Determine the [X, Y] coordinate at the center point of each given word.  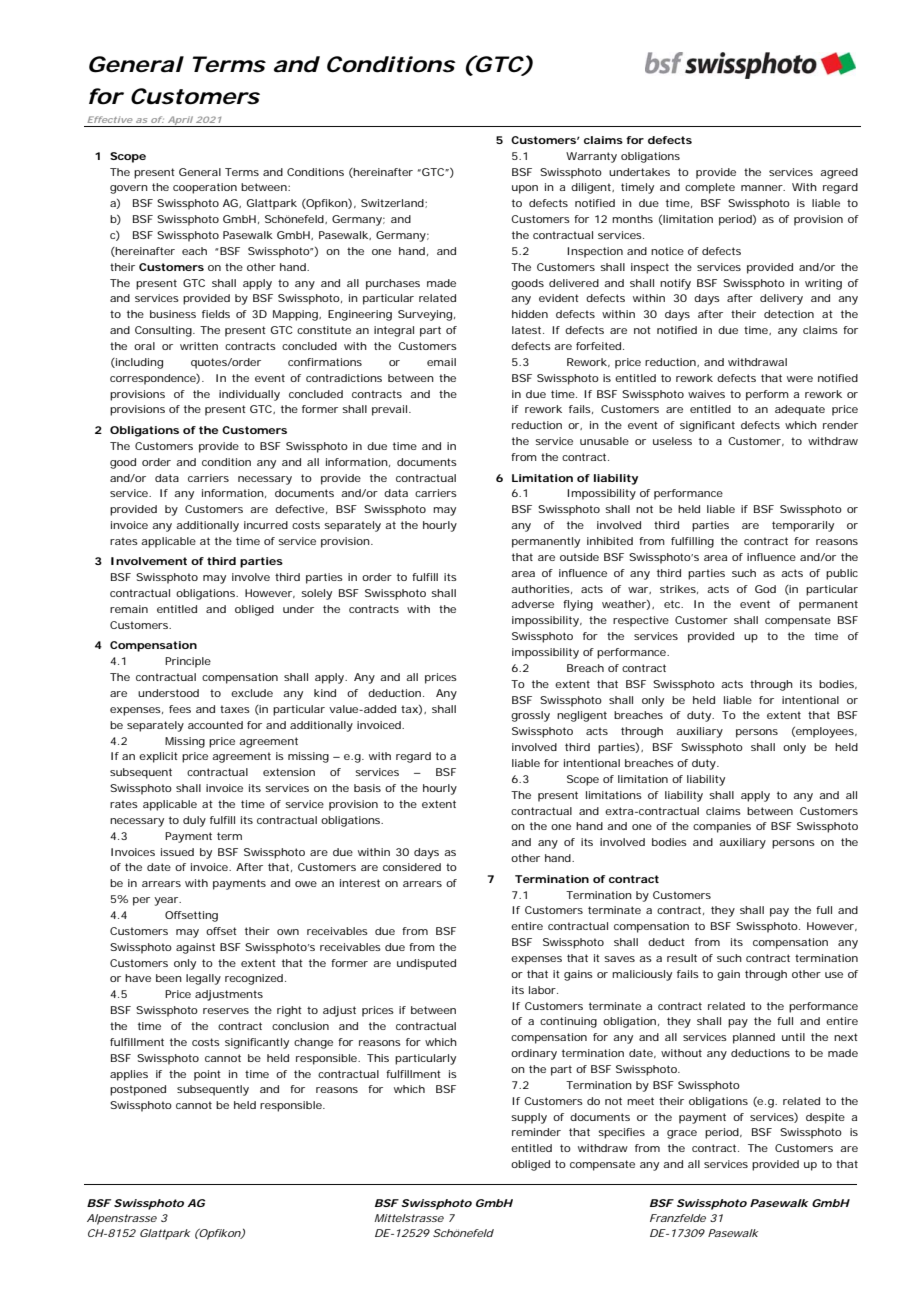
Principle [188, 662]
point [207, 1075]
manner [763, 188]
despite [825, 1118]
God [765, 589]
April [179, 121]
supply [529, 1118]
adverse [532, 604]
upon [525, 189]
